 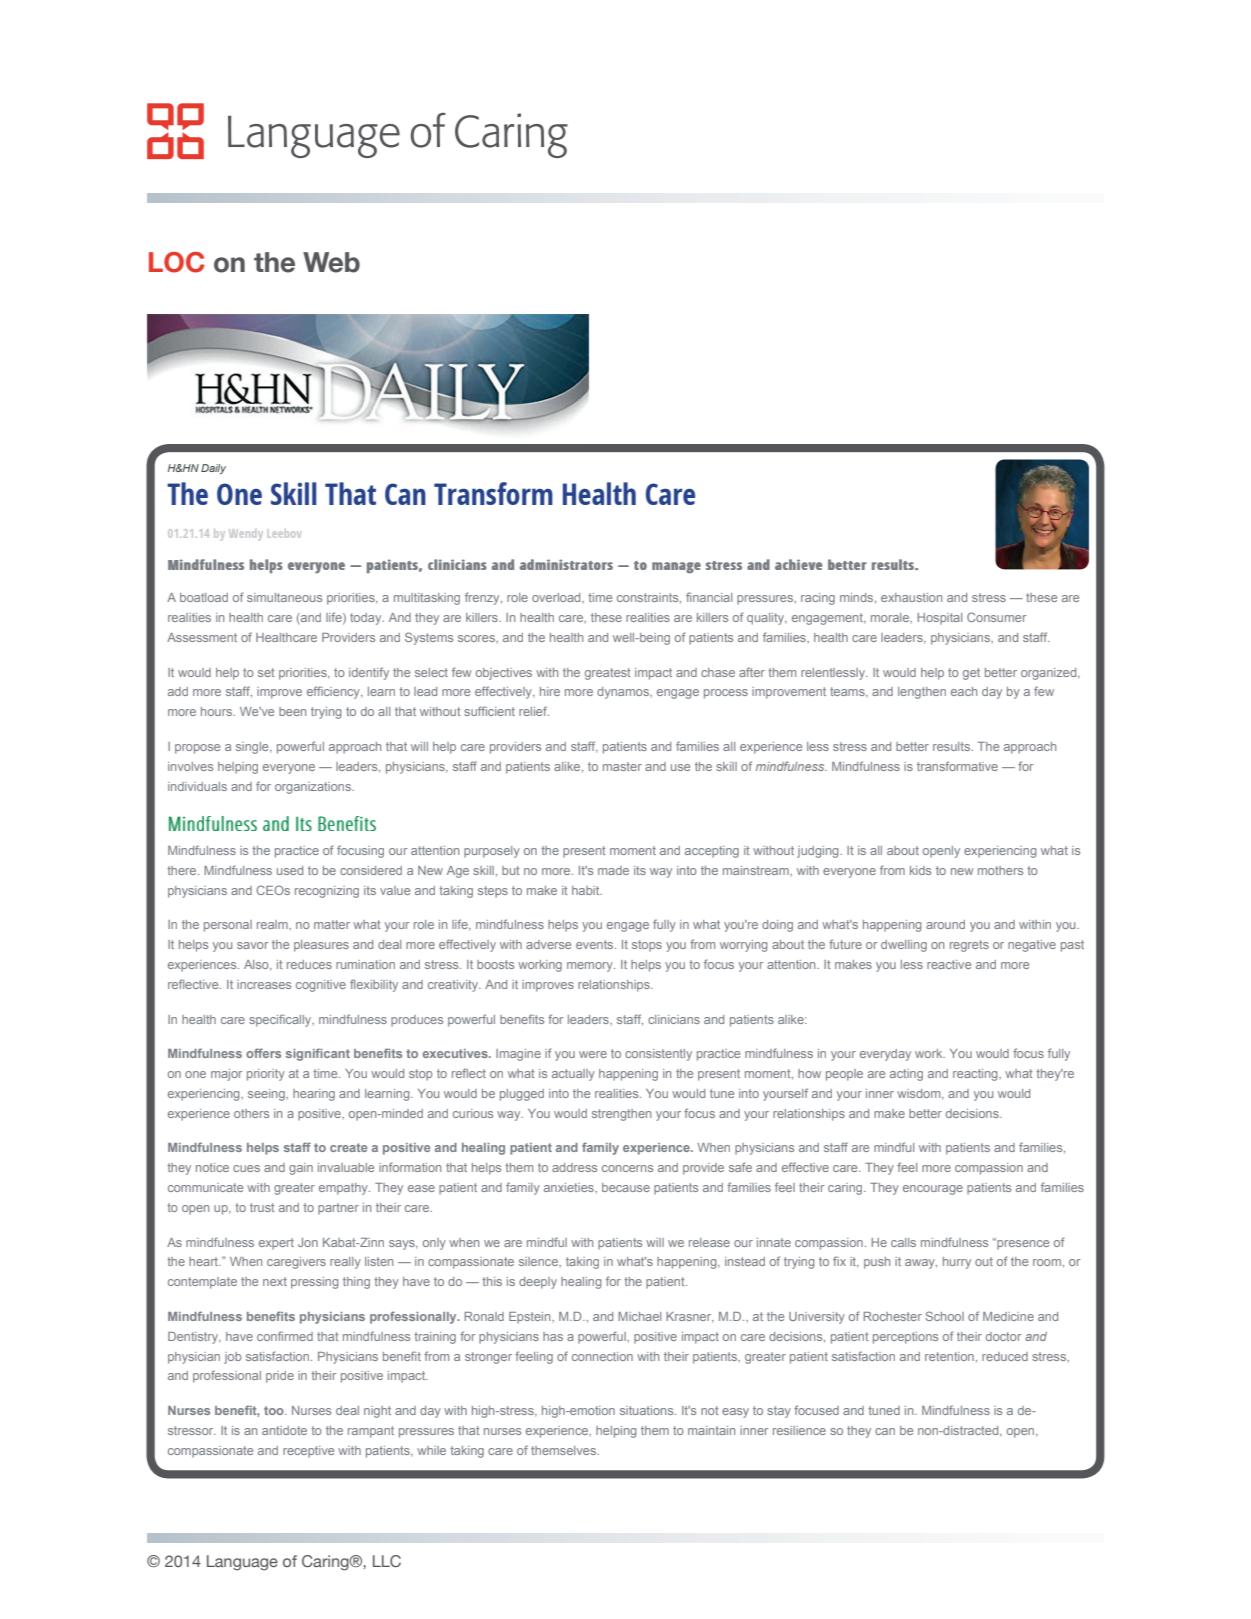 I want to click on realm, so click(x=273, y=924).
